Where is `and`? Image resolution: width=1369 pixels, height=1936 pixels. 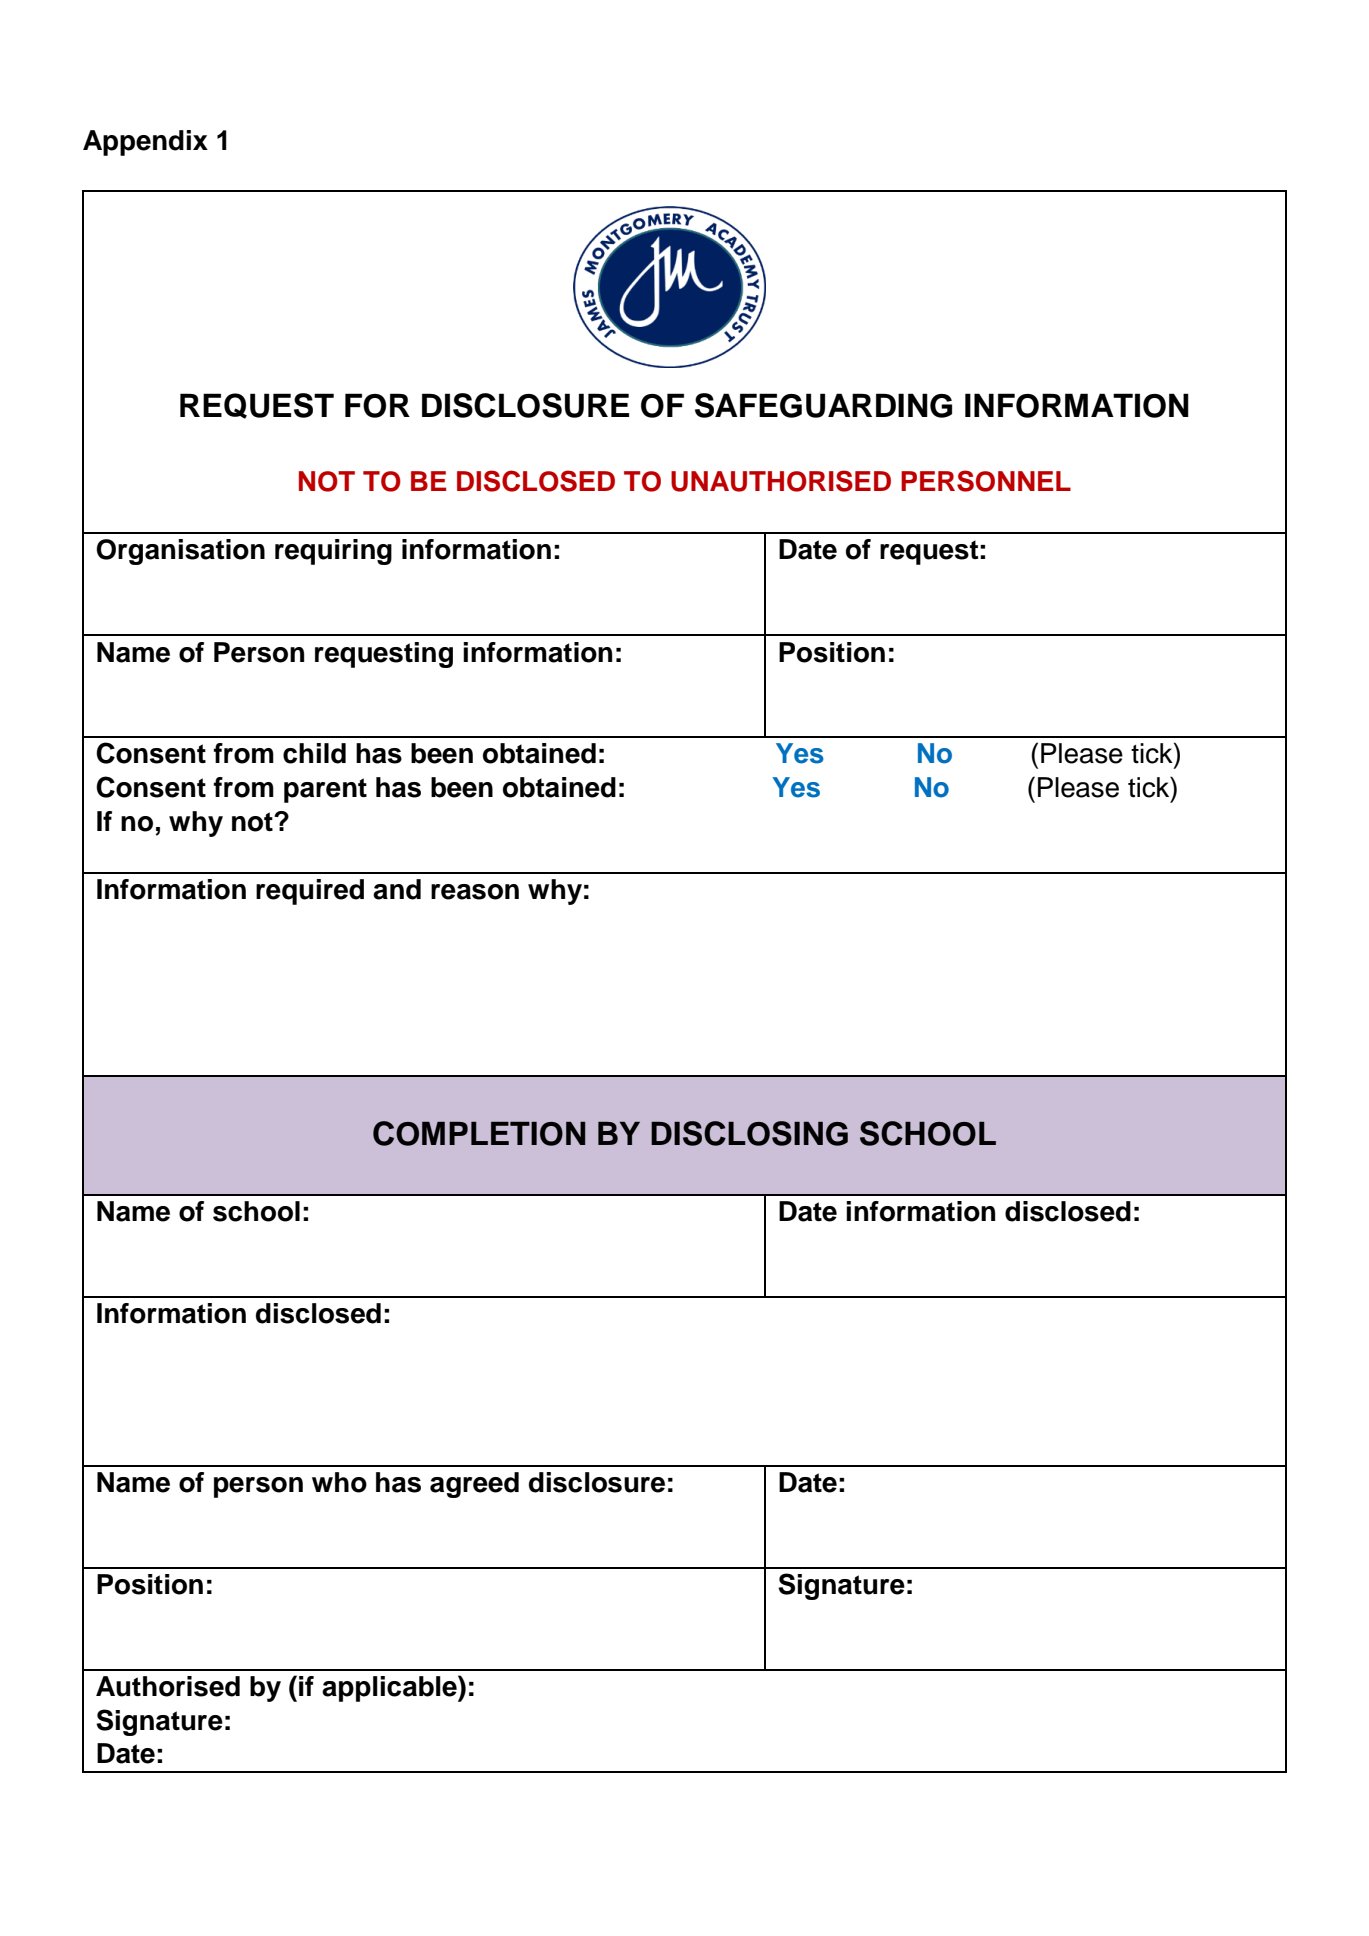 and is located at coordinates (397, 889).
